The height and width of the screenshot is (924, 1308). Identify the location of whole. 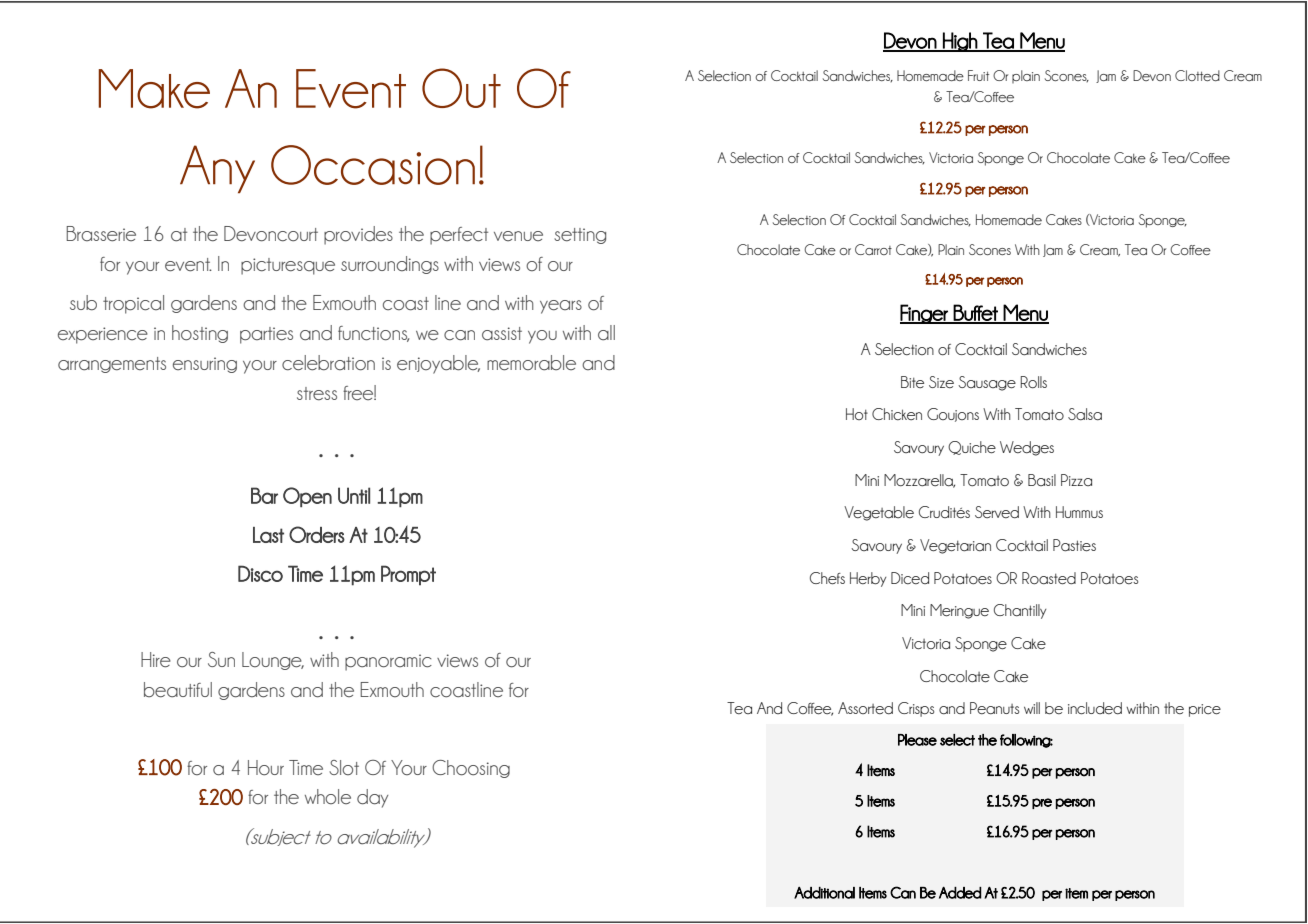
(328, 796).
